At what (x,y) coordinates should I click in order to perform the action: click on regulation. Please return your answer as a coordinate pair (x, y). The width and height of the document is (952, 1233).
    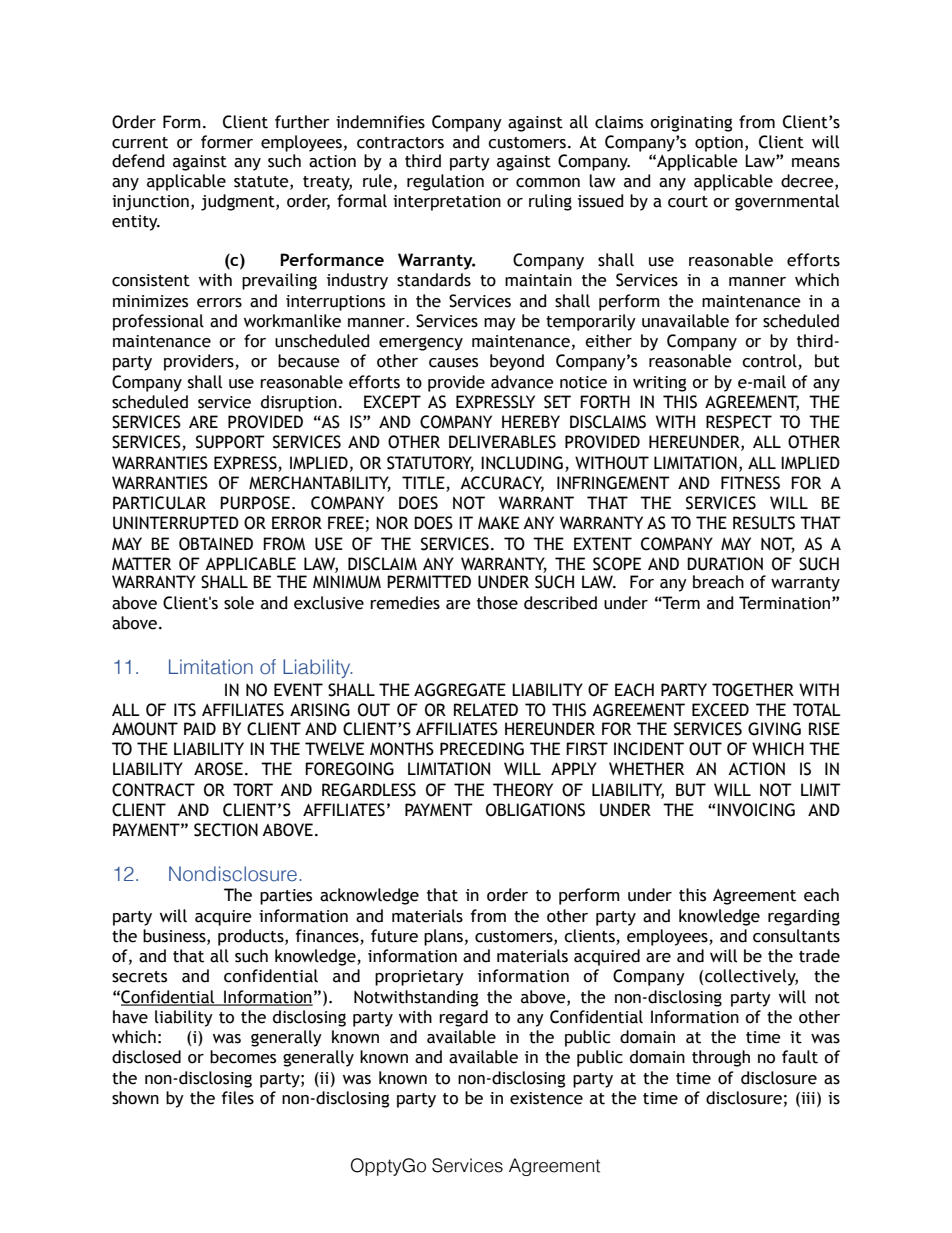
    Looking at the image, I should click on (445, 182).
